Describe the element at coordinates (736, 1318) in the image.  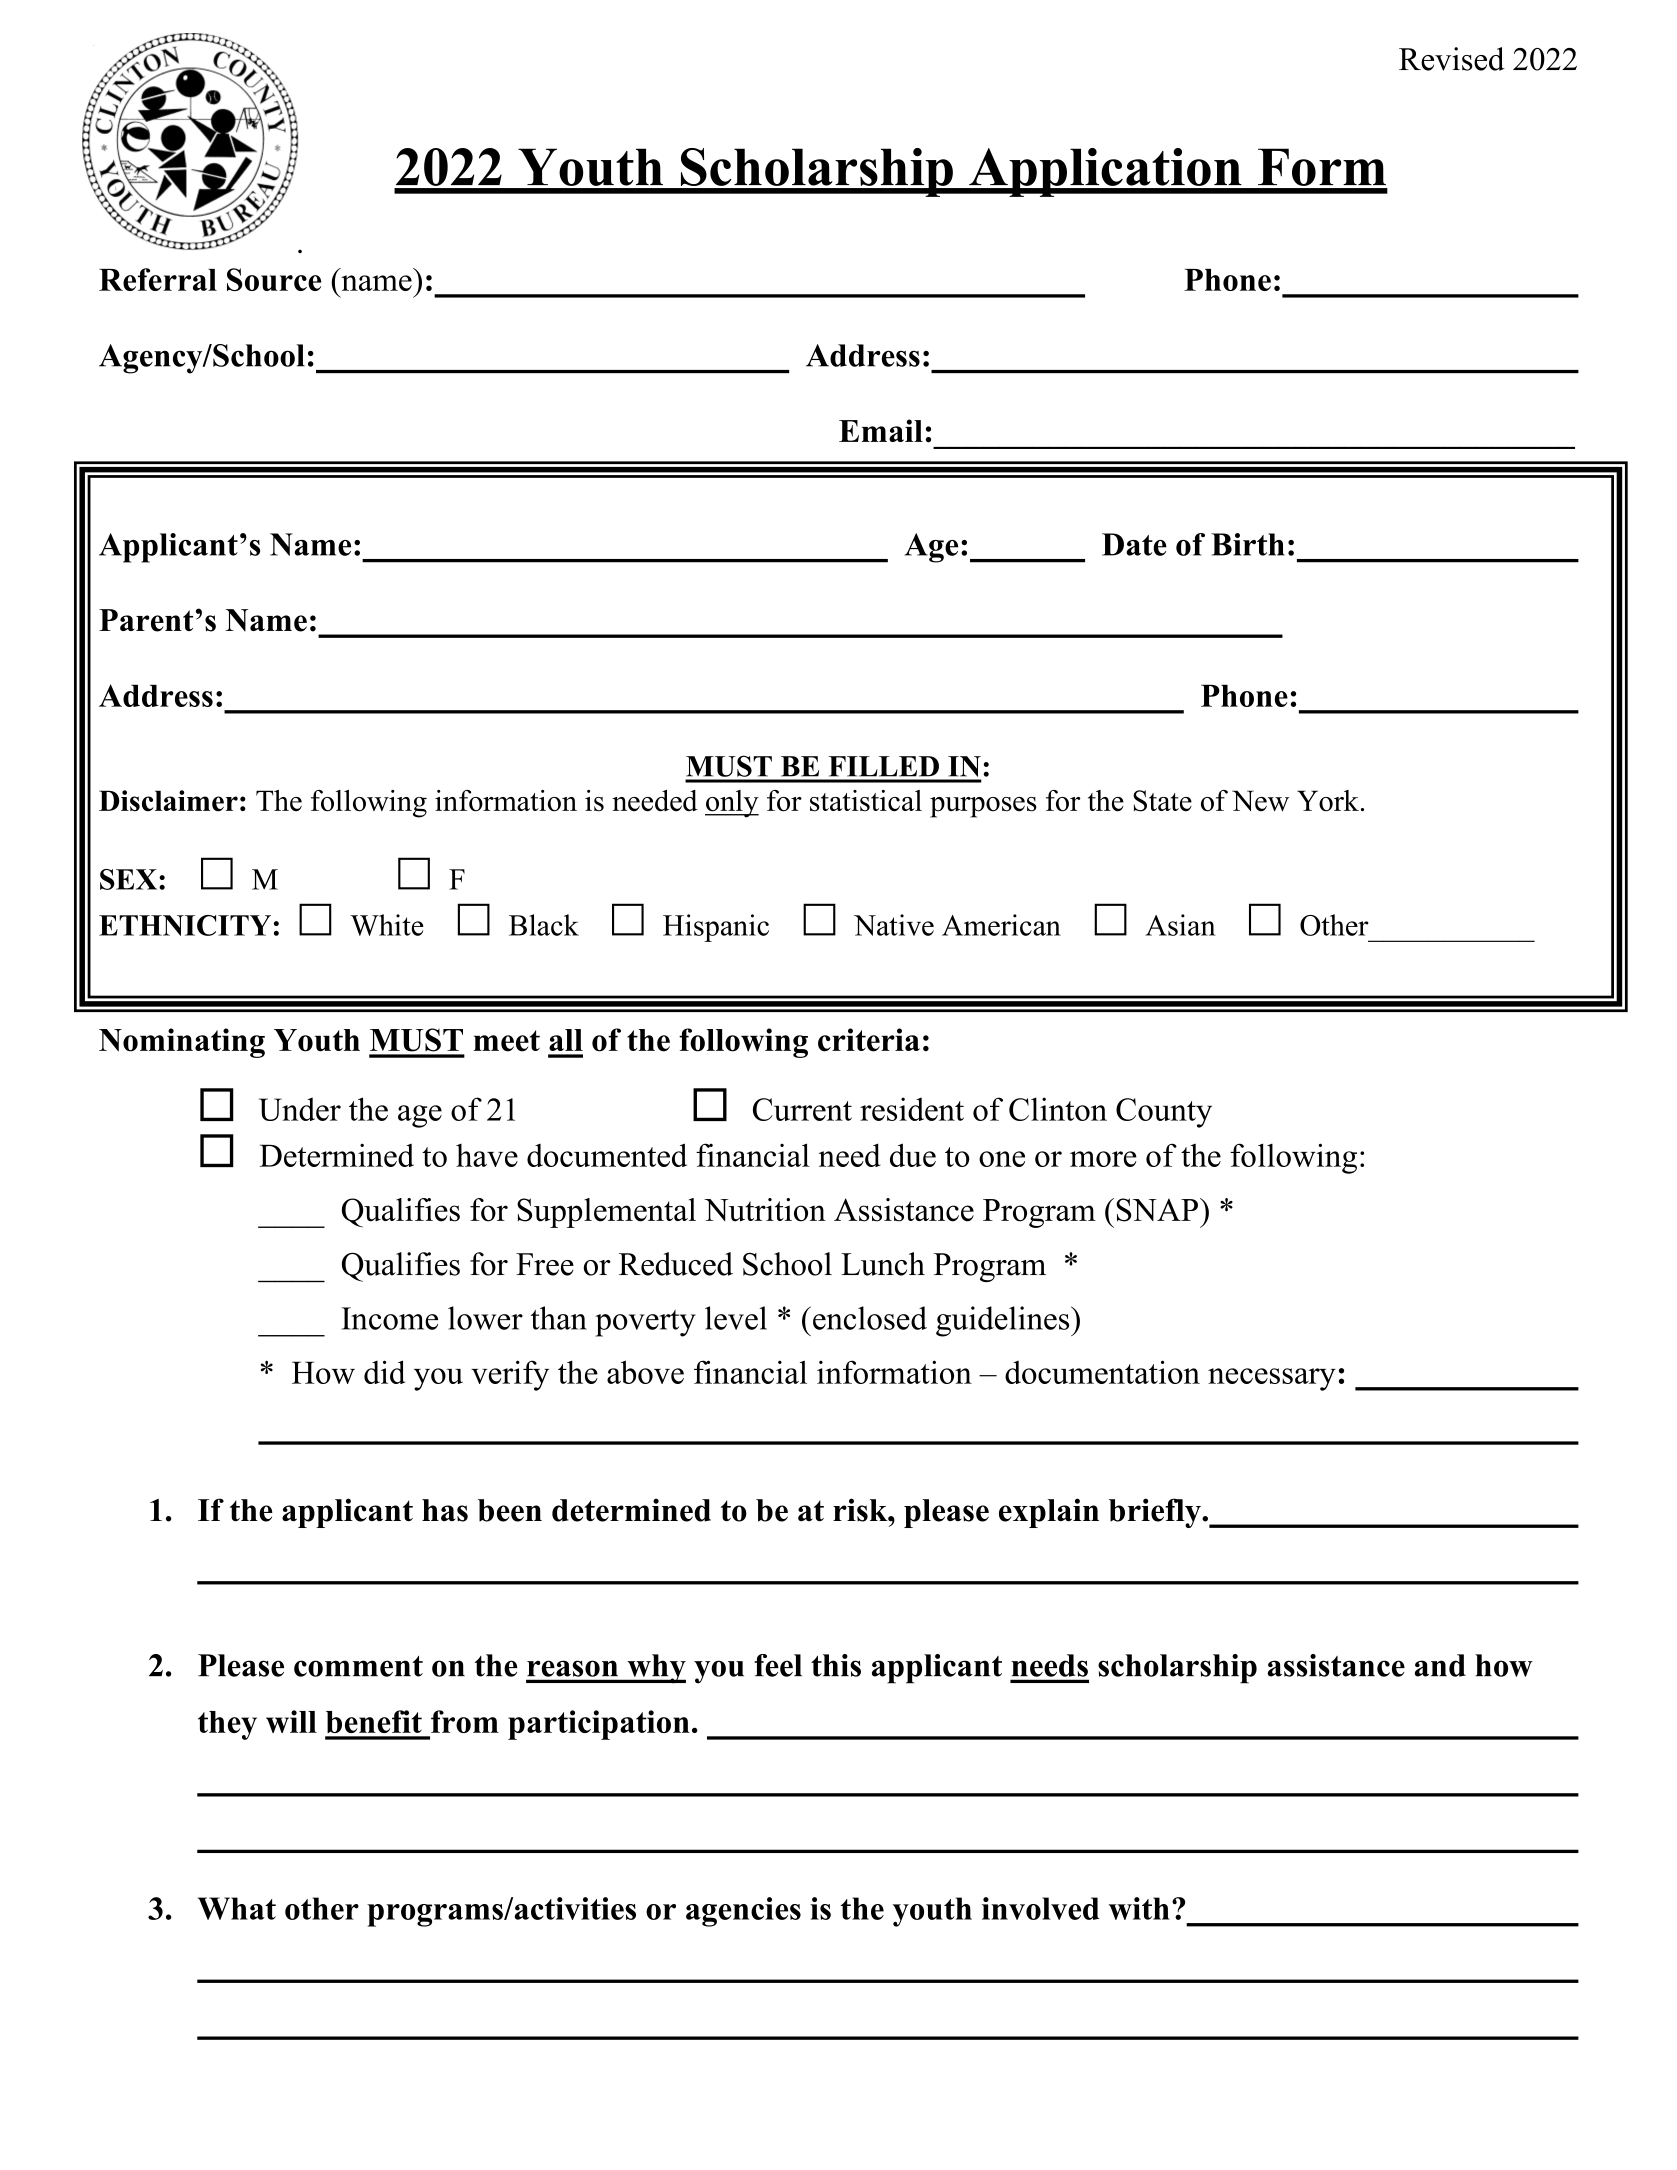
I see `level` at that location.
